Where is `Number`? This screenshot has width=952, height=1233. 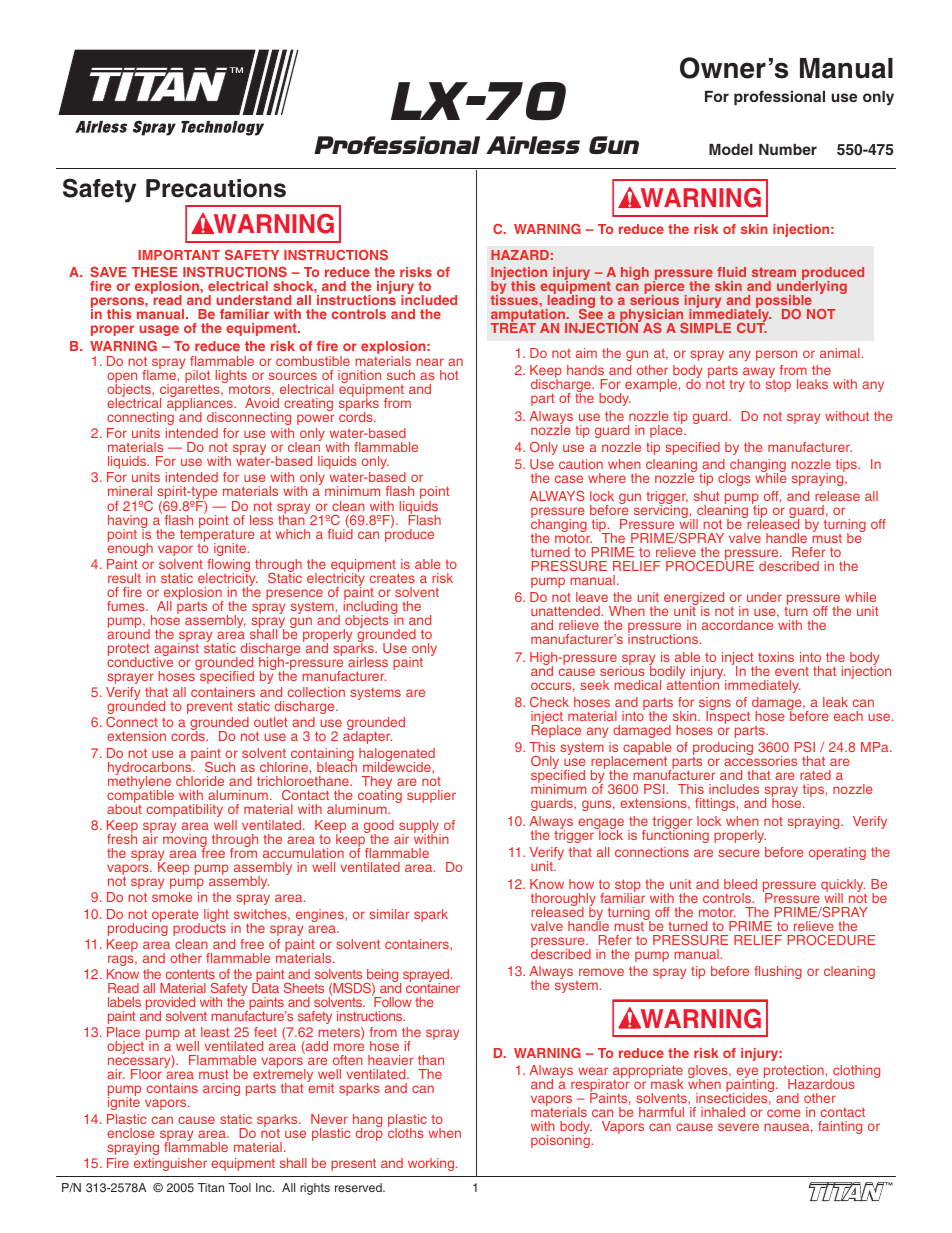 Number is located at coordinates (788, 149).
